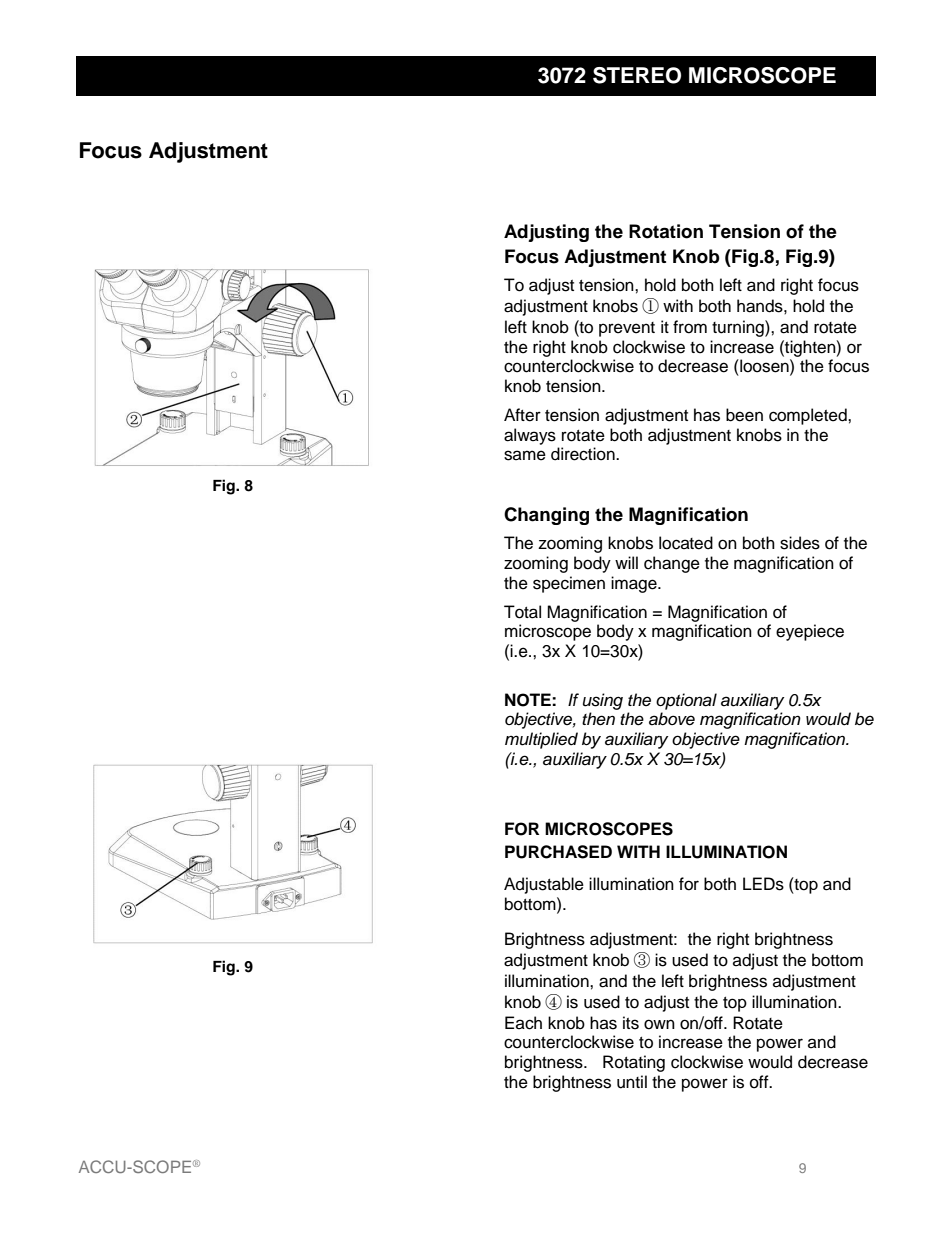 This image has height=1233, width=952. Describe the element at coordinates (569, 584) in the image. I see `specimen` at that location.
